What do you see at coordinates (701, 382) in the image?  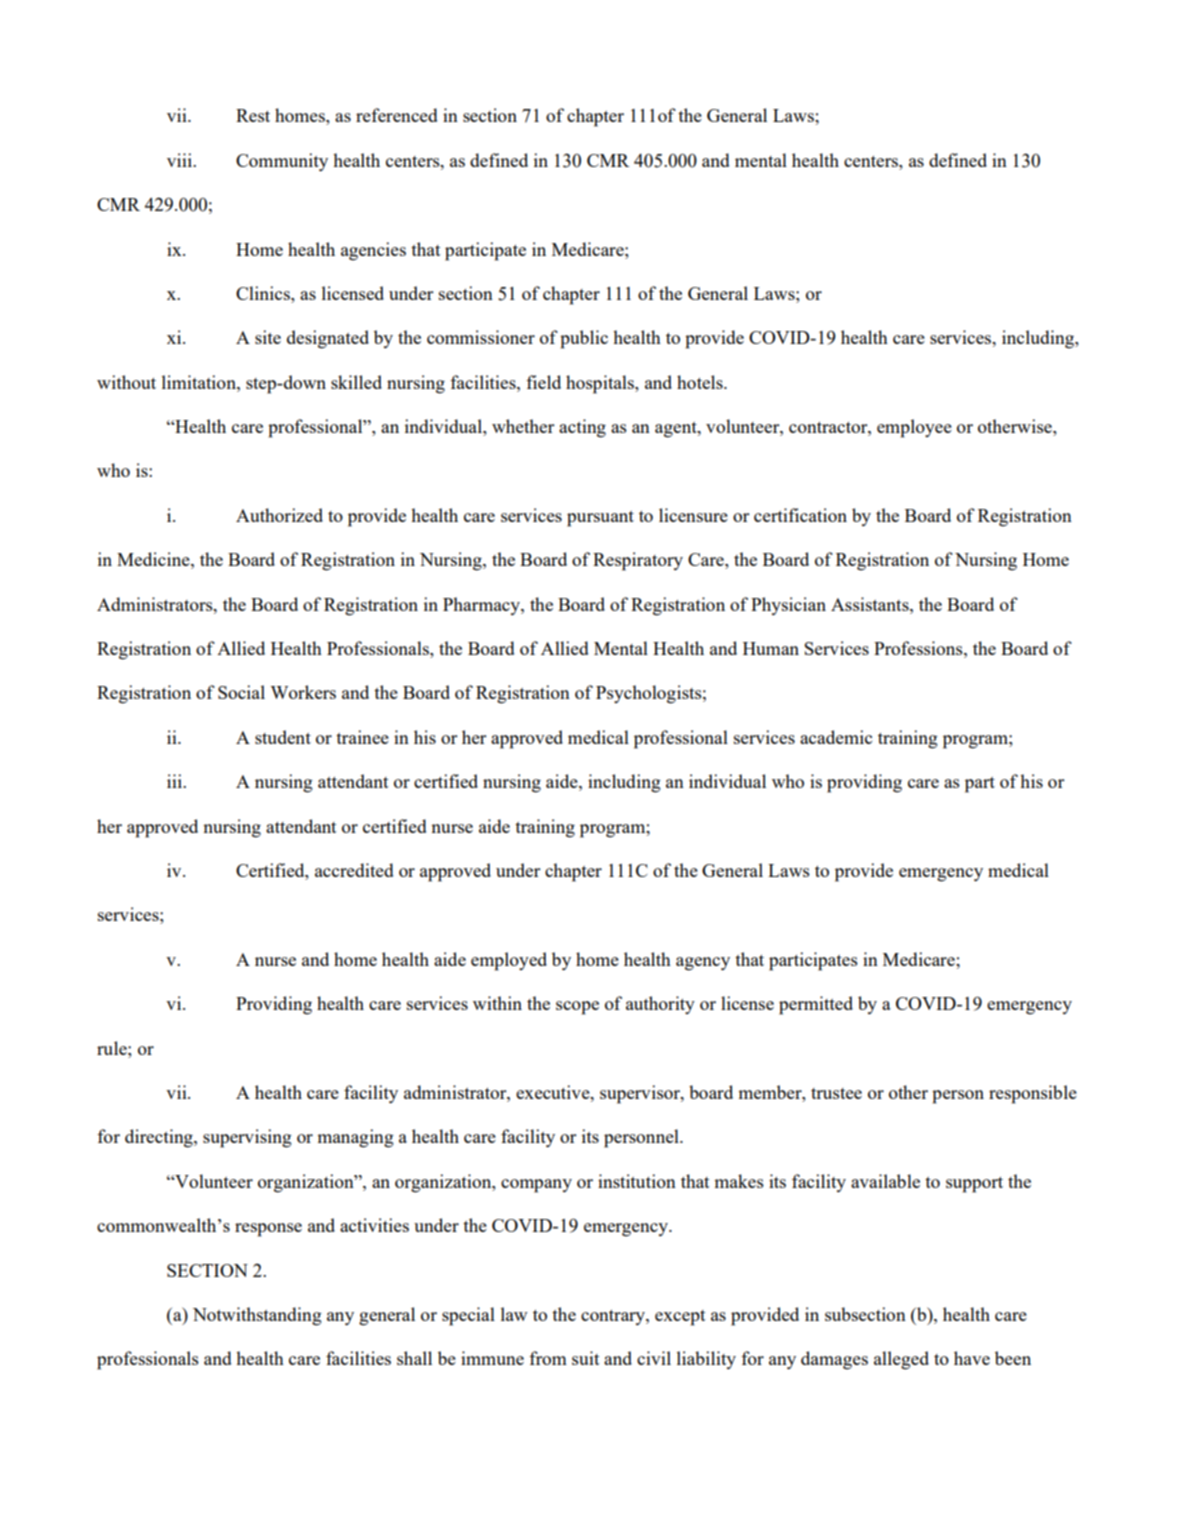 I see `hotels` at bounding box center [701, 382].
